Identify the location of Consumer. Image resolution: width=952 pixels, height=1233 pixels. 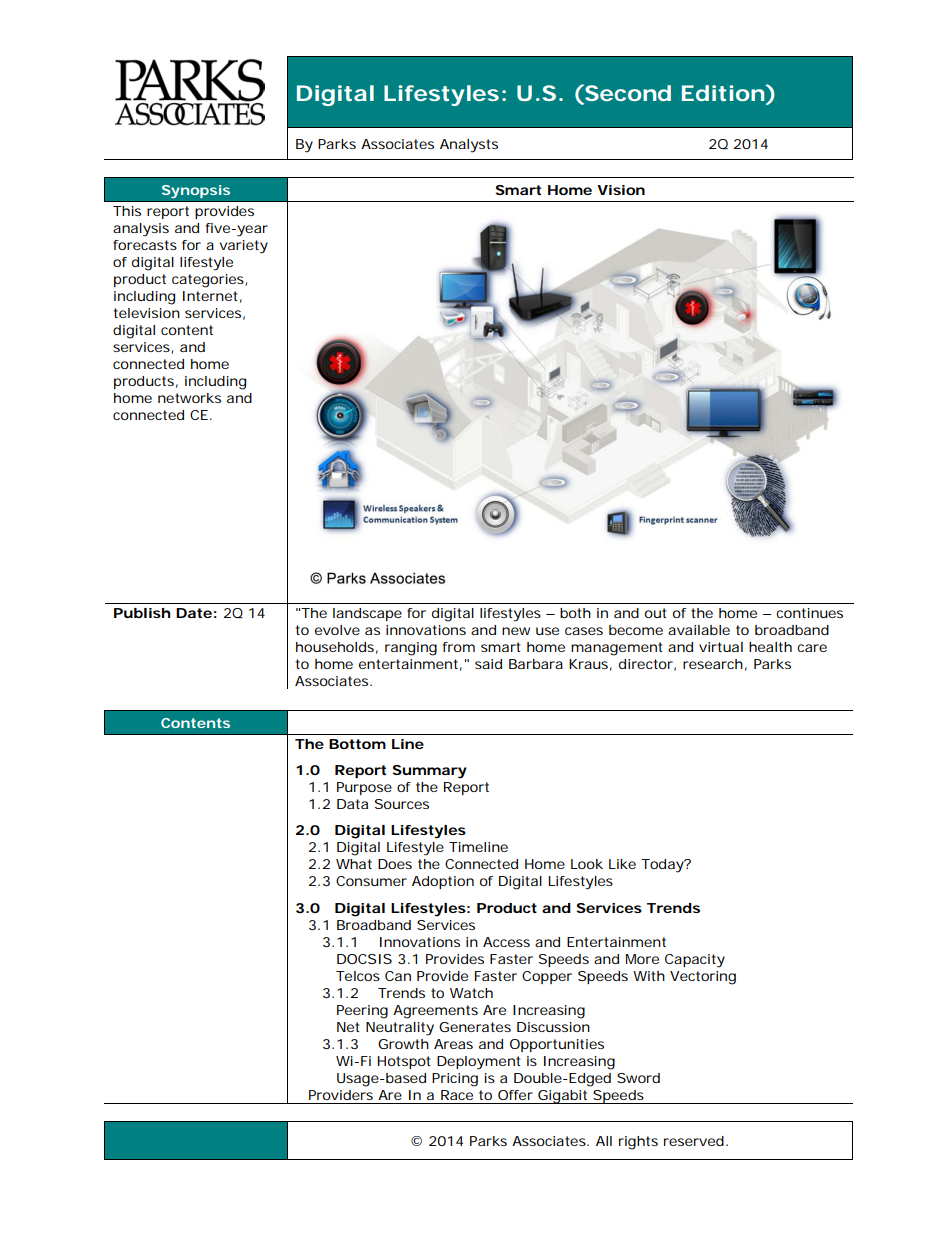
(371, 881).
